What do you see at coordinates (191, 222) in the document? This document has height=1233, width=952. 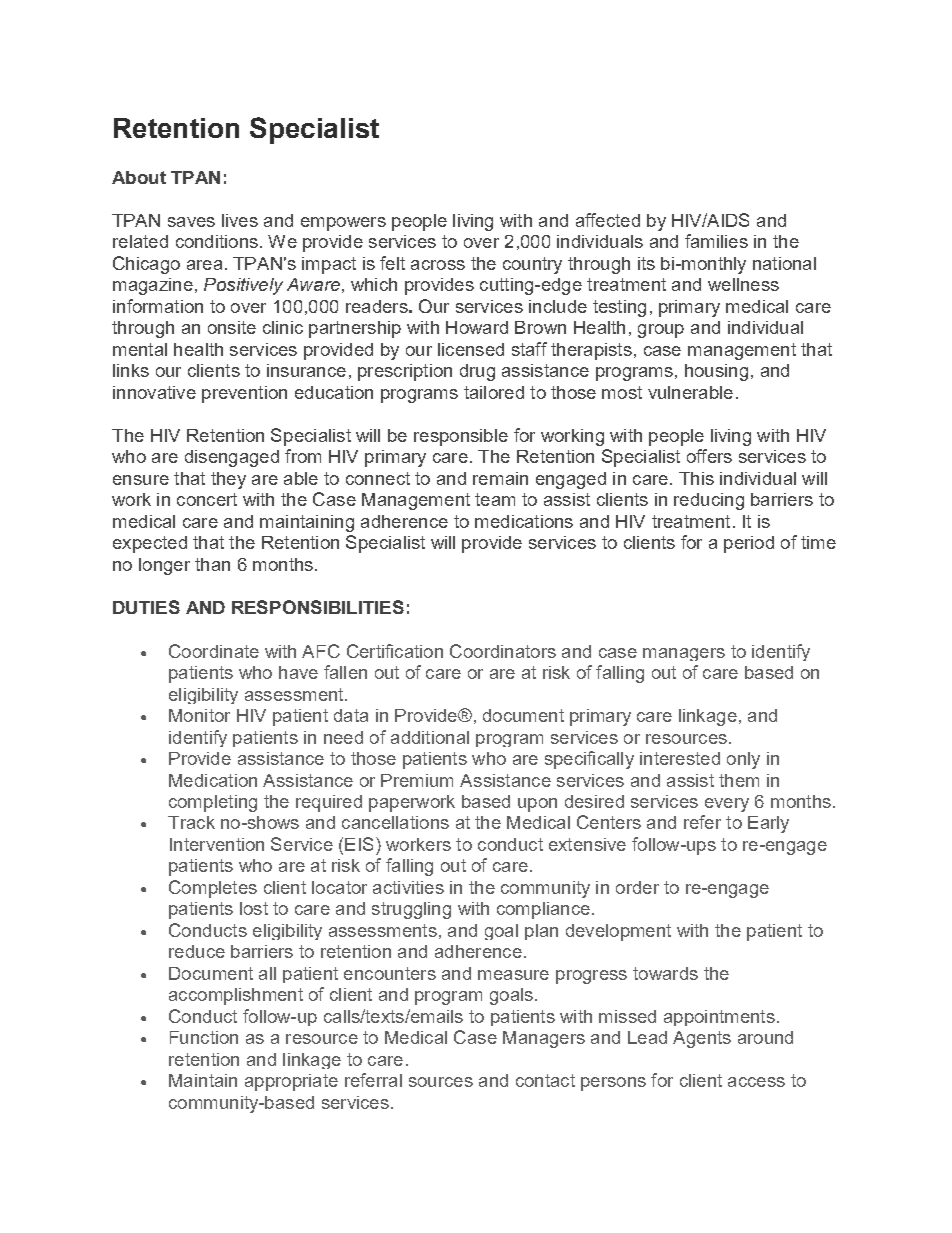 I see `saves` at bounding box center [191, 222].
